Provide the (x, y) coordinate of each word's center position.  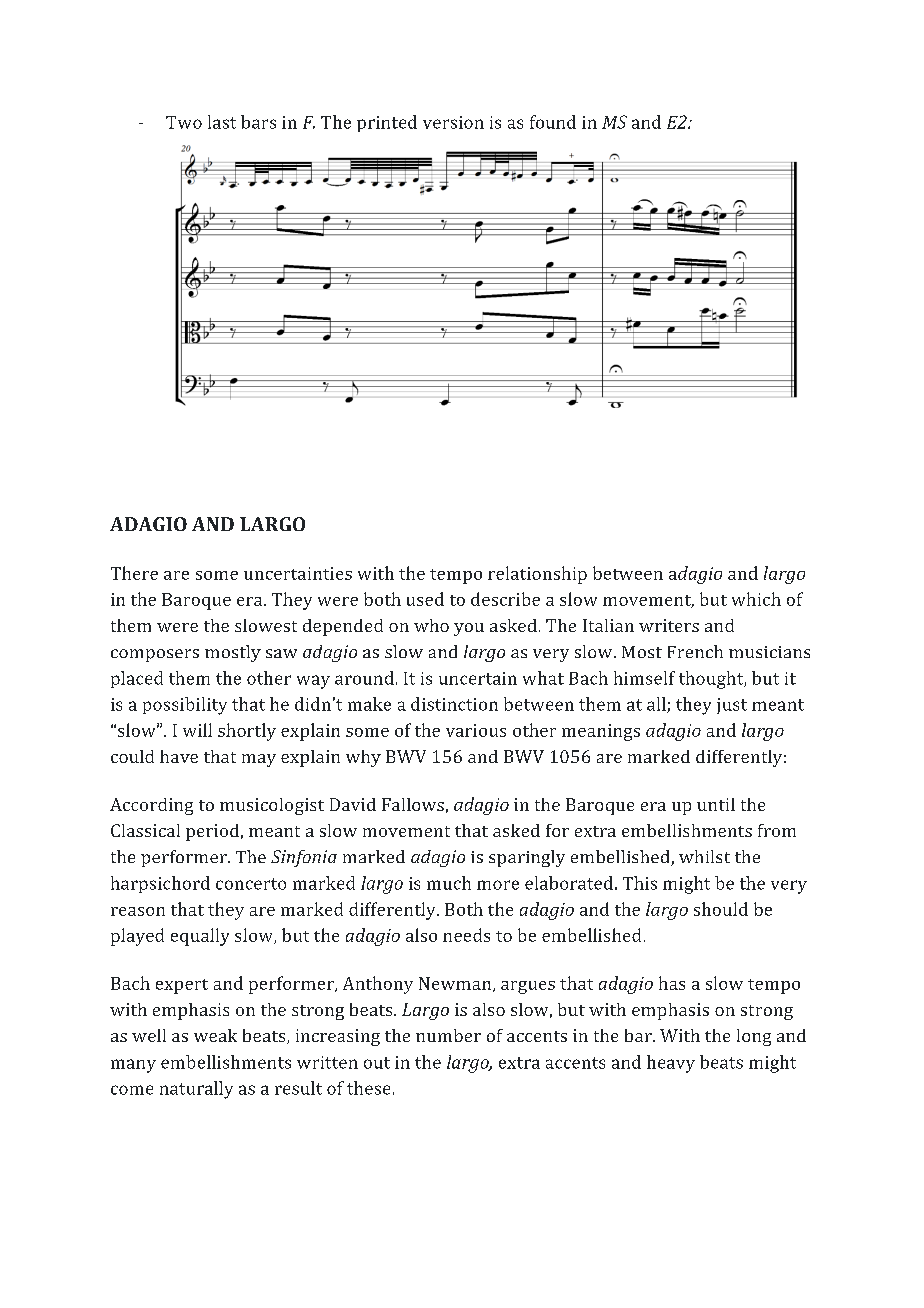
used (425, 599)
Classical (145, 830)
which (756, 599)
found (553, 122)
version (453, 122)
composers (155, 655)
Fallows (413, 804)
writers (669, 625)
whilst (704, 856)
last (222, 122)
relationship (537, 575)
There (134, 573)
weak (215, 1035)
